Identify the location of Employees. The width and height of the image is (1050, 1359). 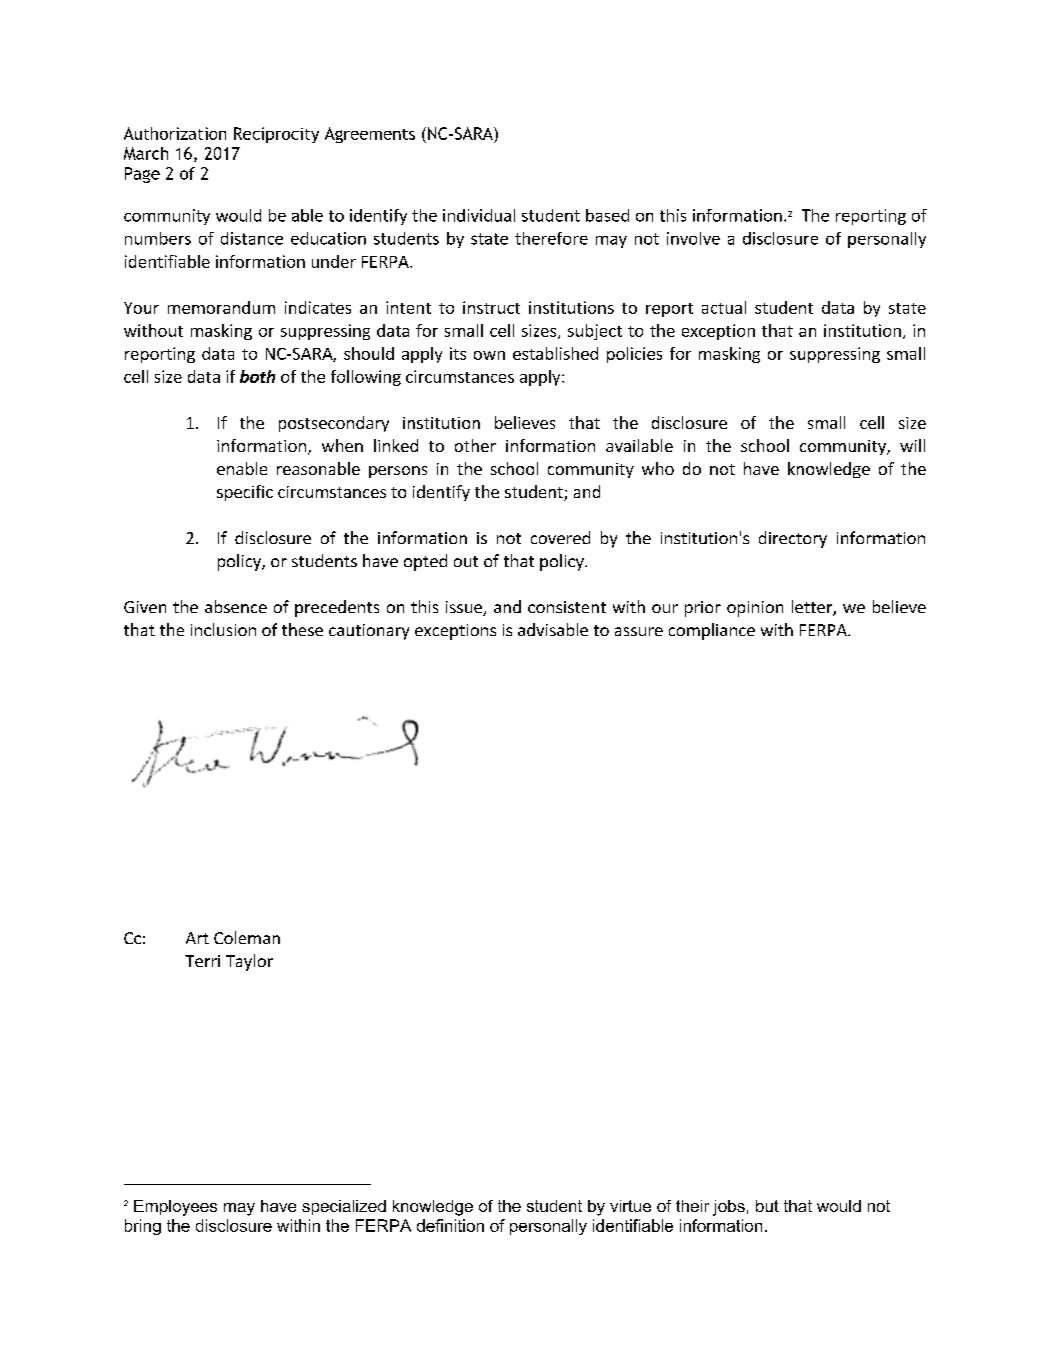
(175, 1208).
